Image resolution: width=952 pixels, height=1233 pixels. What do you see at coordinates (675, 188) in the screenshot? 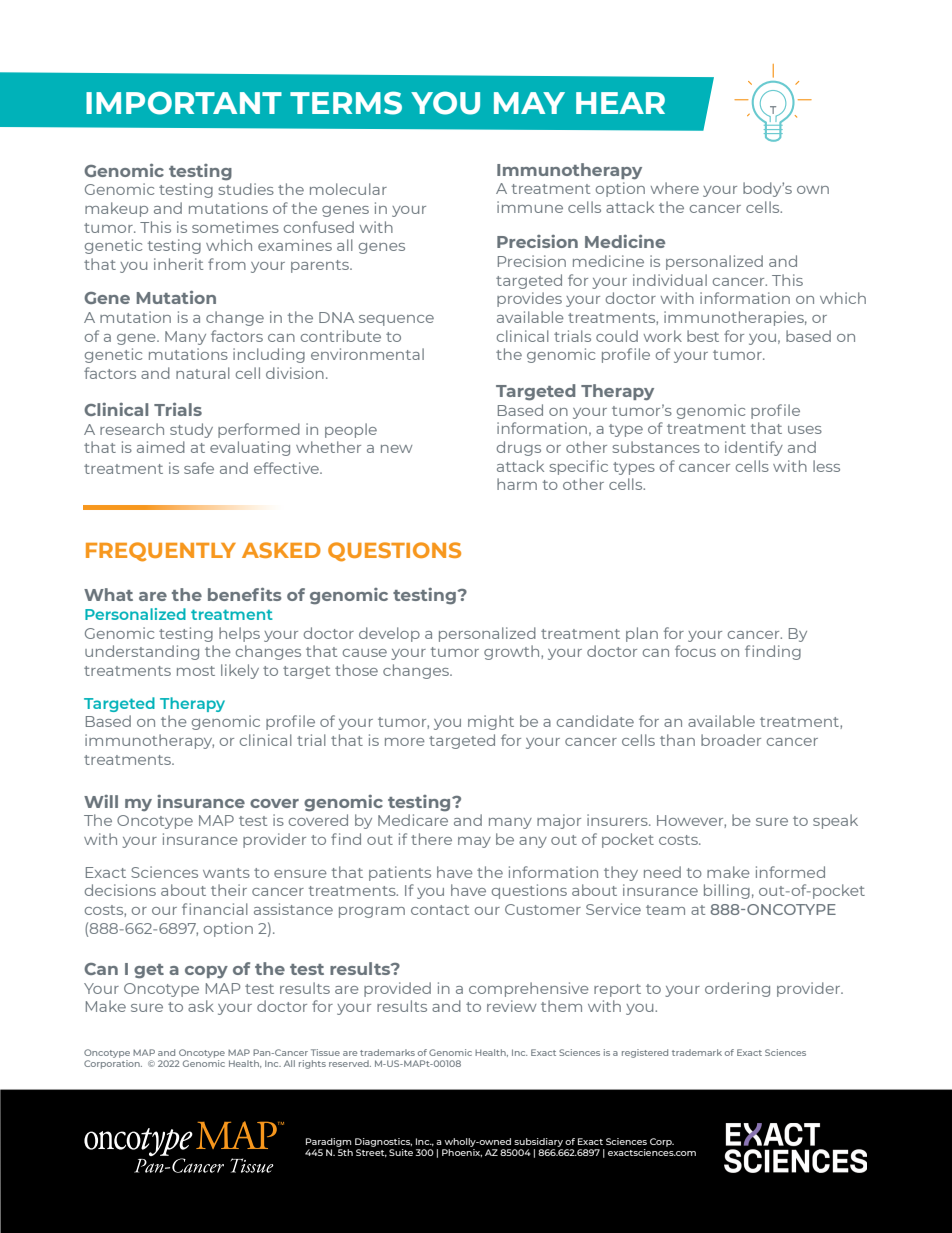
I see `where` at bounding box center [675, 188].
